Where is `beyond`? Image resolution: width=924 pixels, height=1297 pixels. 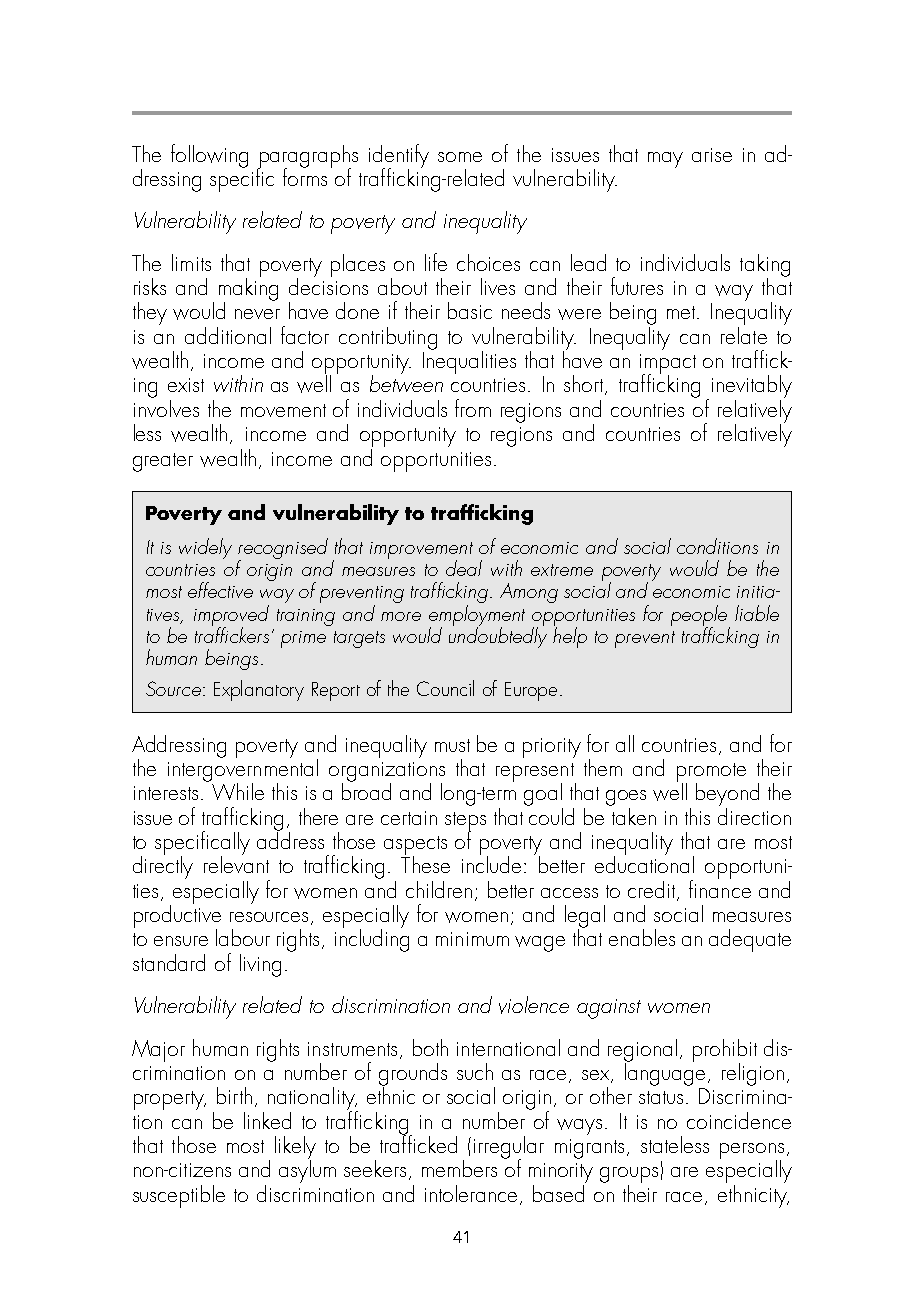 beyond is located at coordinates (727, 794).
